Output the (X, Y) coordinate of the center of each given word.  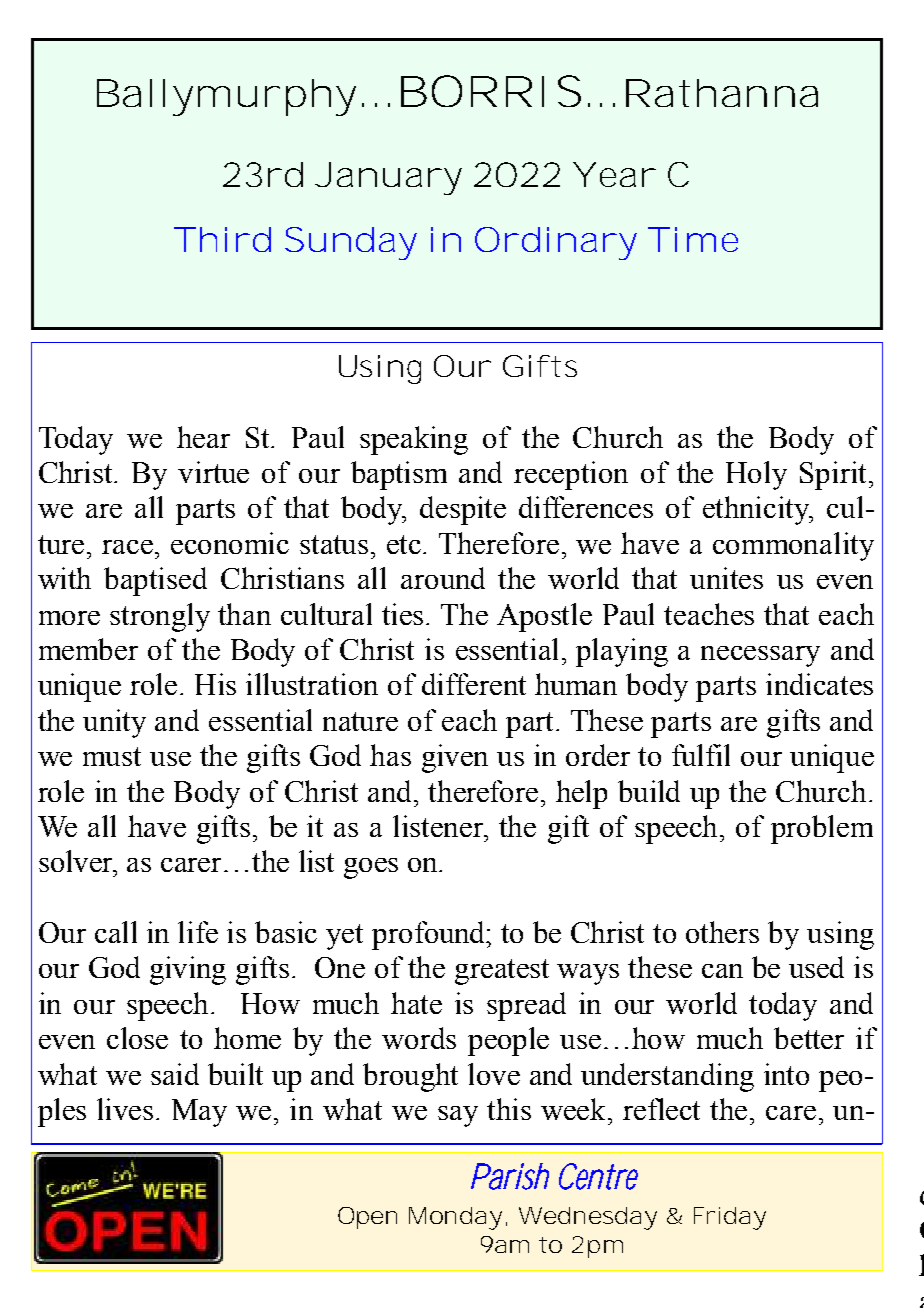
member (88, 649)
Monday (455, 1218)
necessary (760, 656)
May (199, 1113)
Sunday (351, 243)
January (388, 178)
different (474, 684)
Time (693, 239)
